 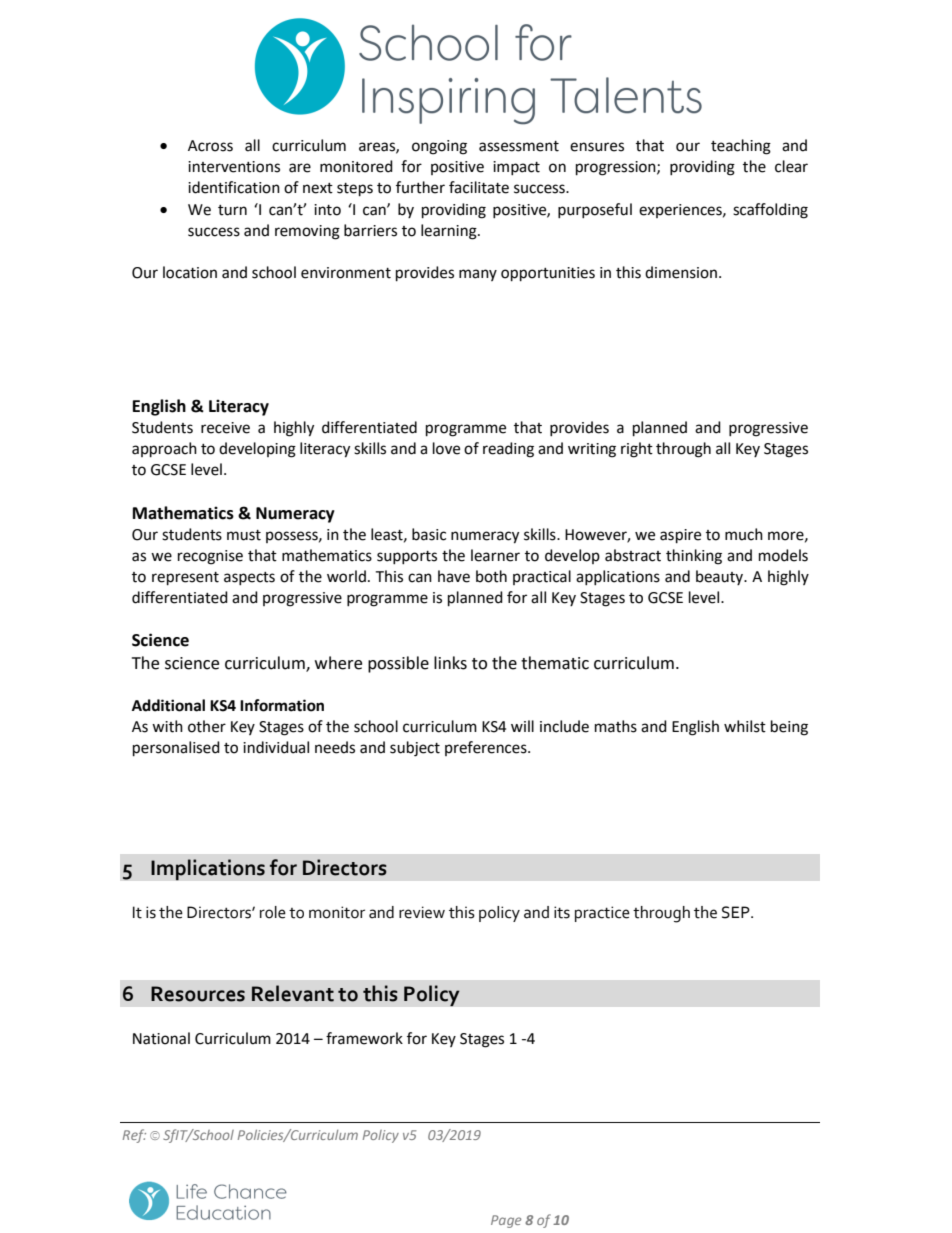 What do you see at coordinates (737, 912) in the image?
I see `SEP` at bounding box center [737, 912].
